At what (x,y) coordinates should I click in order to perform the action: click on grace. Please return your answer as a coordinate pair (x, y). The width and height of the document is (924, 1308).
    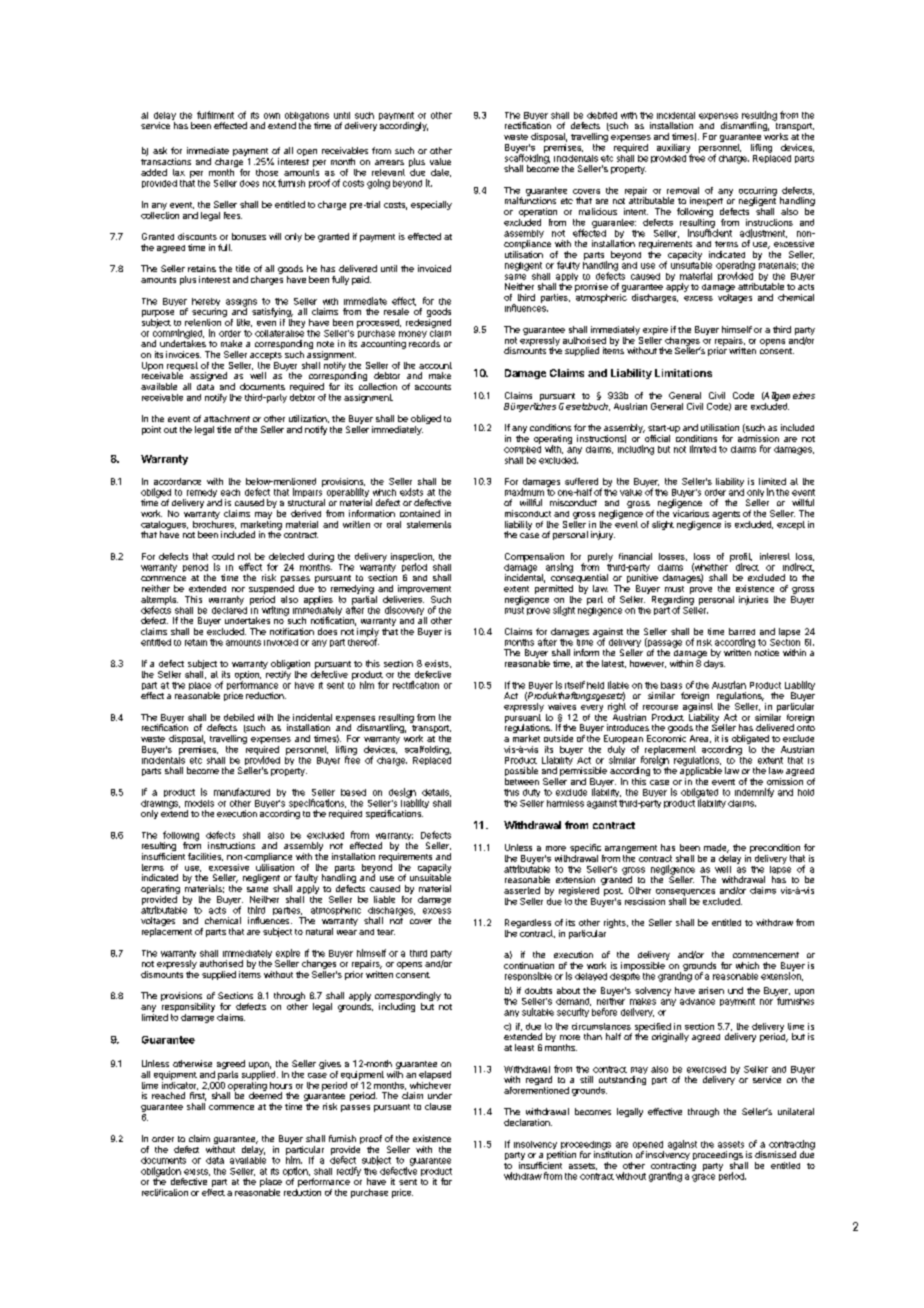
    Looking at the image, I should click on (703, 1178).
